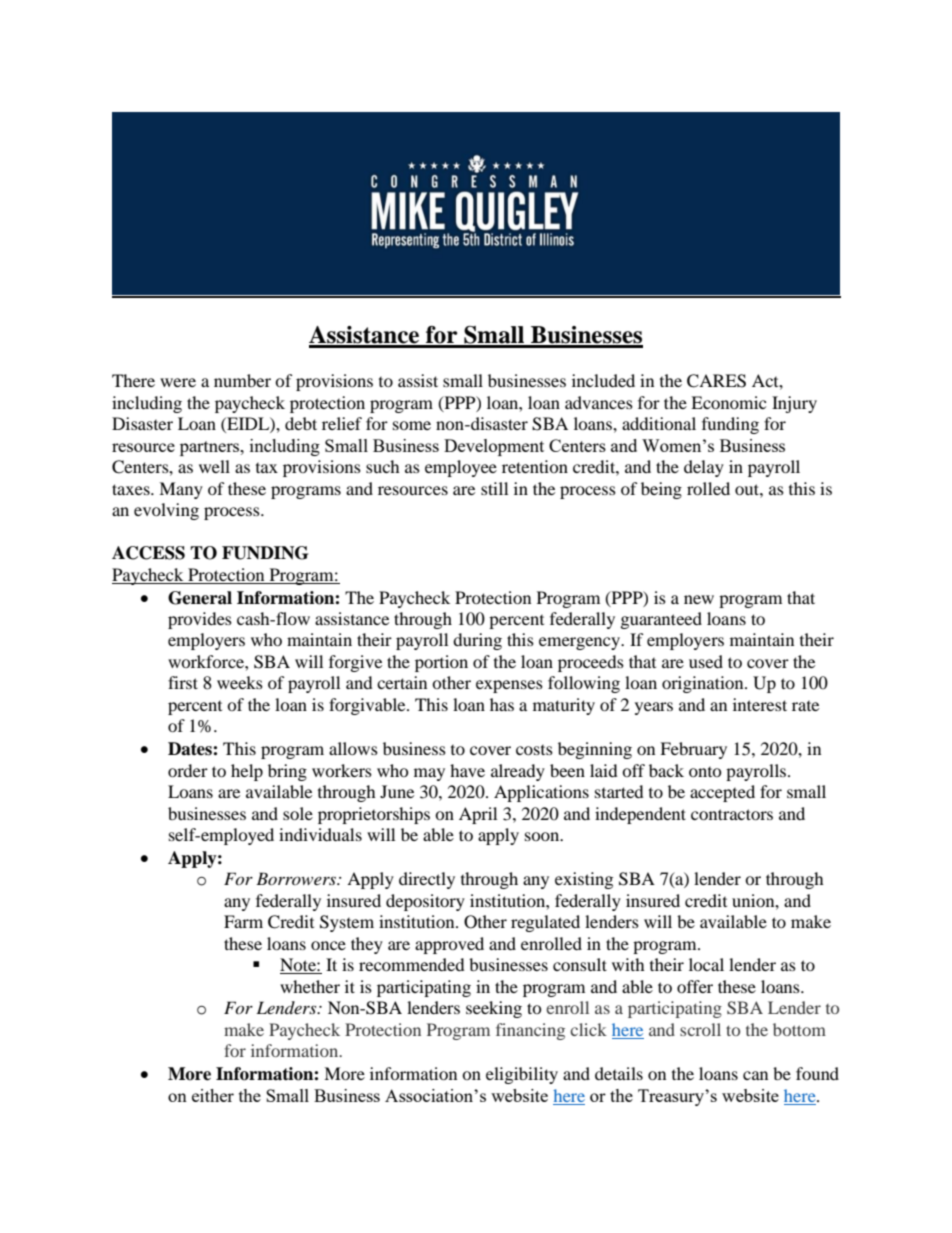  Describe the element at coordinates (728, 402) in the screenshot. I see `Economic` at that location.
